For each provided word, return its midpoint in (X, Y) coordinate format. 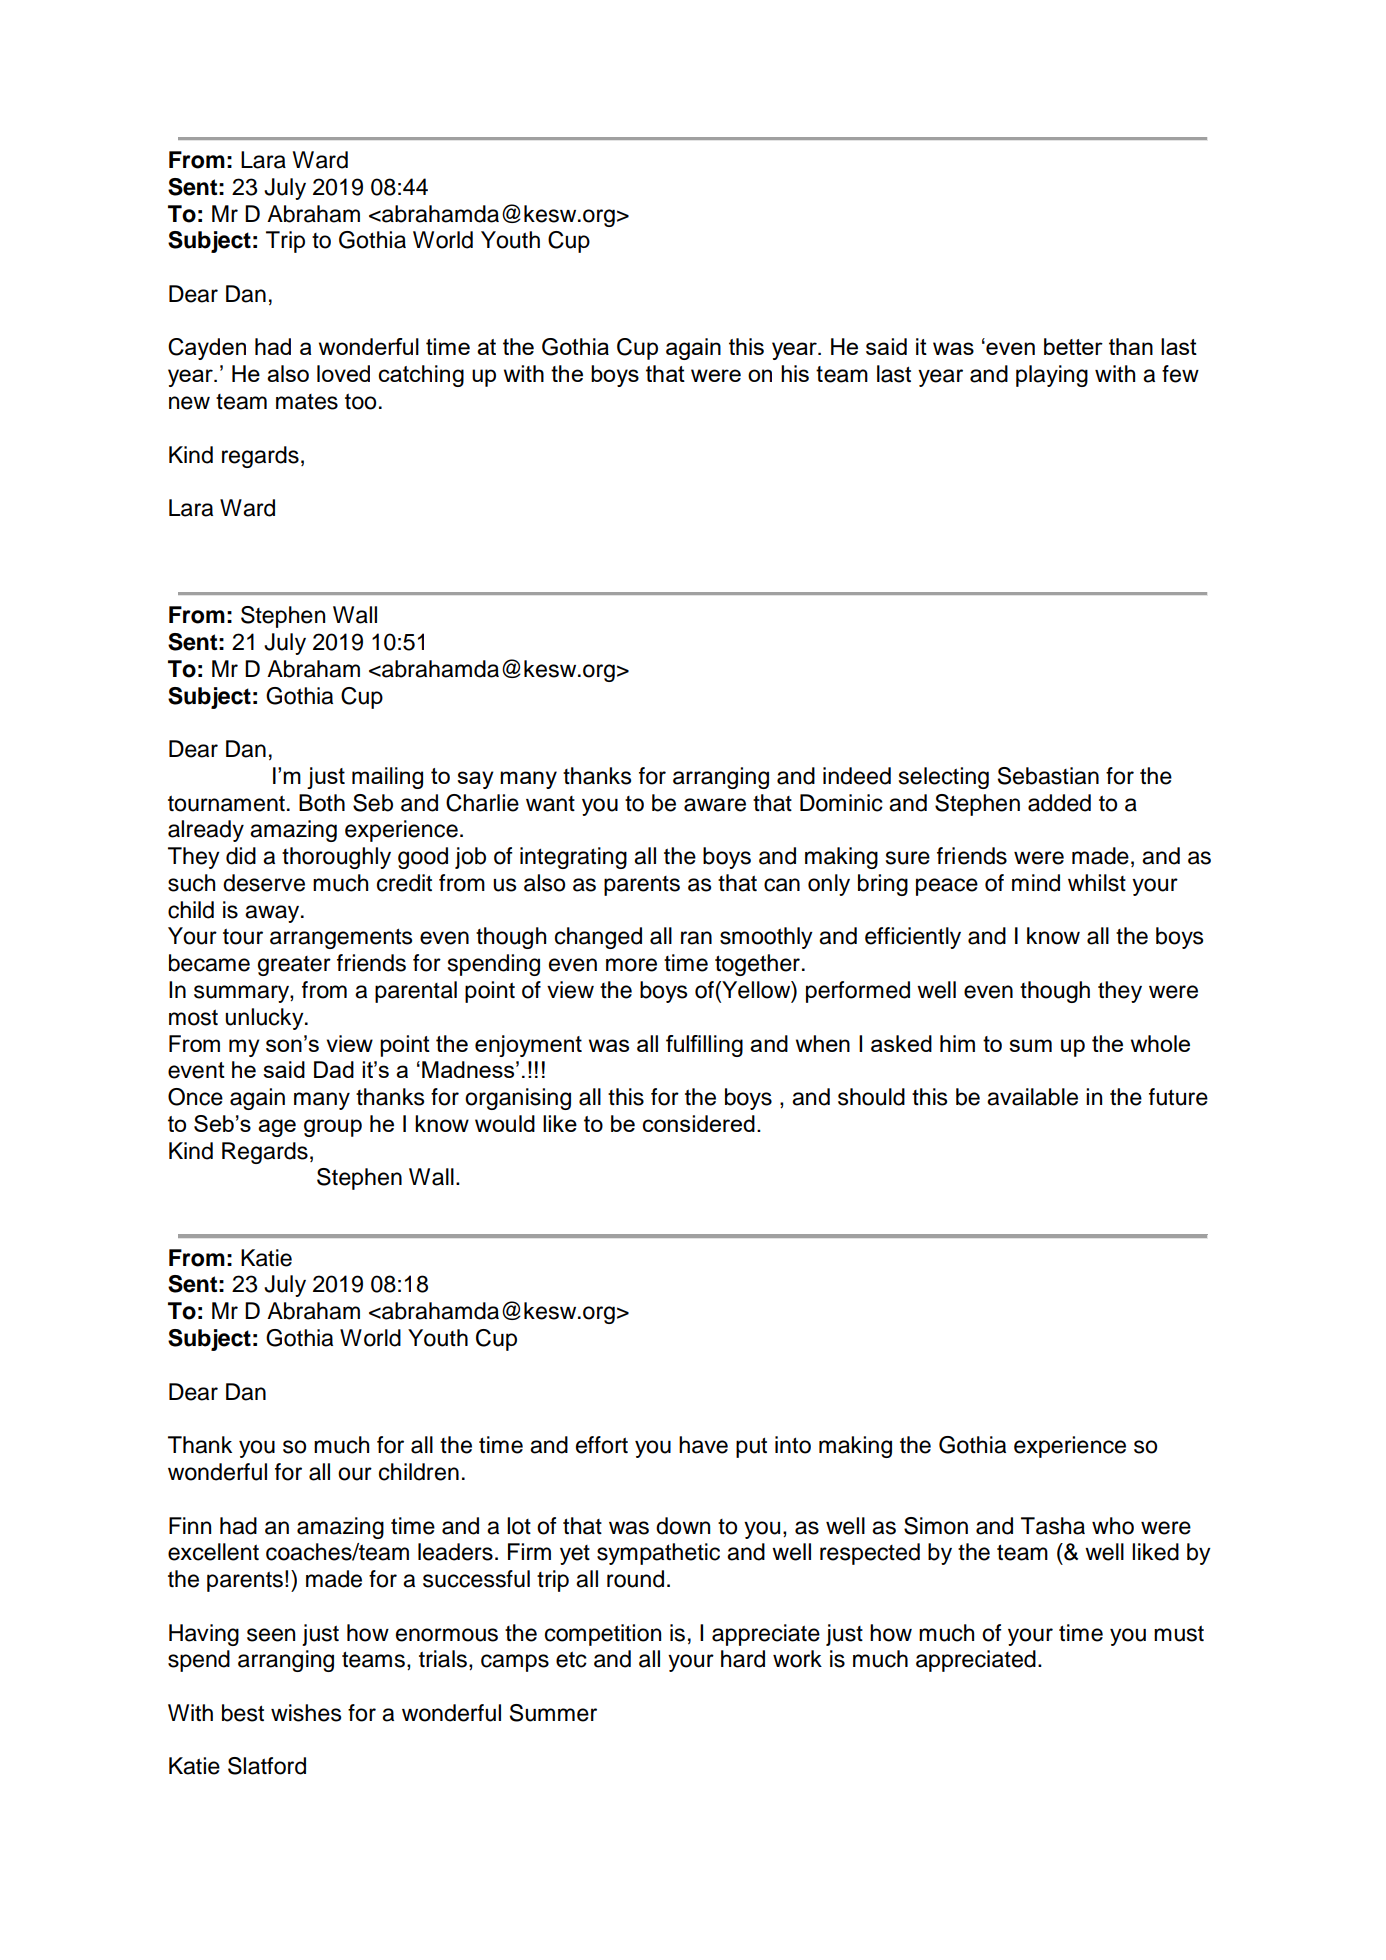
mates (307, 402)
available (1032, 1097)
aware (715, 805)
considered (698, 1123)
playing (1052, 376)
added (1059, 803)
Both (322, 803)
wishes (306, 1713)
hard (743, 1659)
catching (421, 376)
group (333, 1128)
